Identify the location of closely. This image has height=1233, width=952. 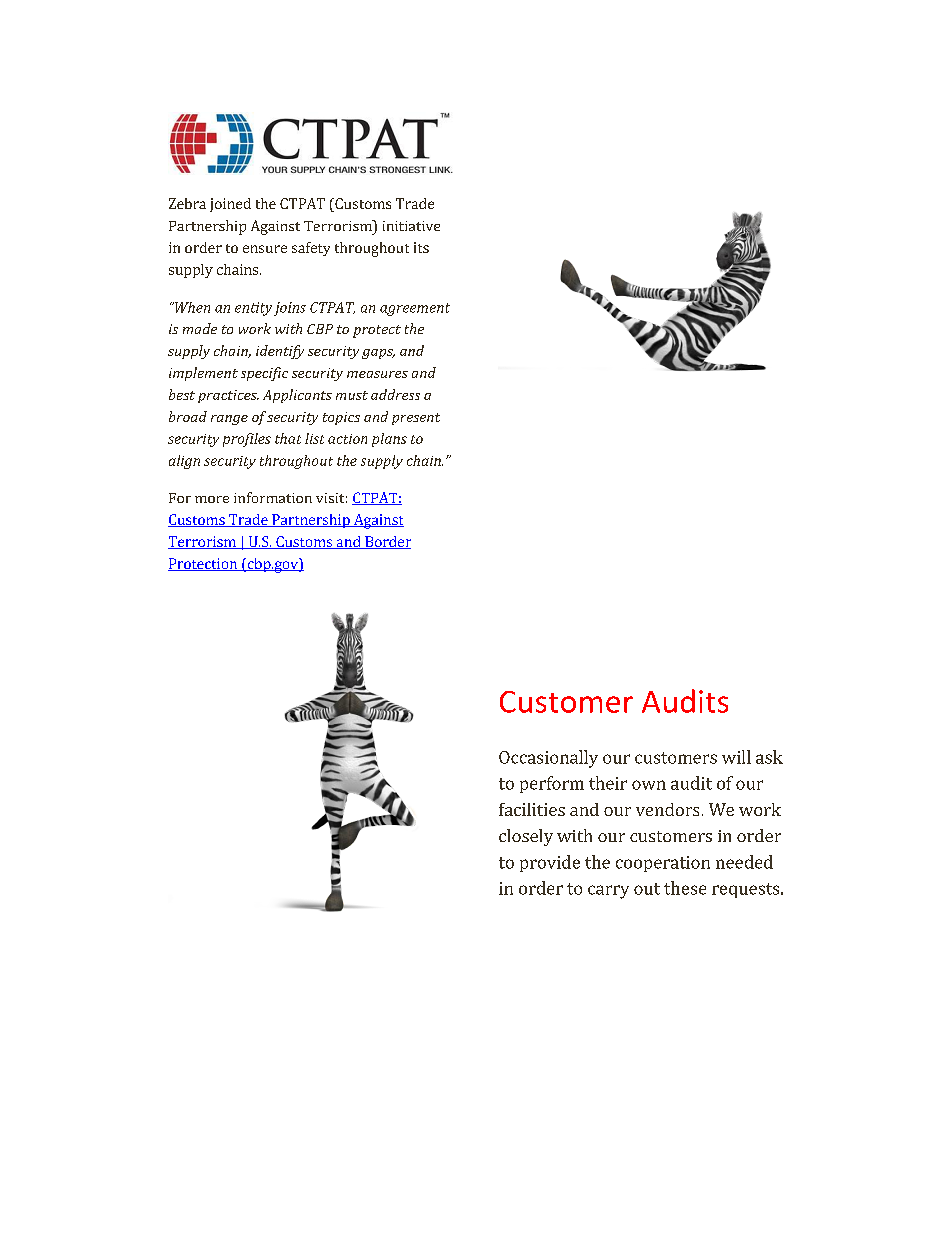
(526, 837).
